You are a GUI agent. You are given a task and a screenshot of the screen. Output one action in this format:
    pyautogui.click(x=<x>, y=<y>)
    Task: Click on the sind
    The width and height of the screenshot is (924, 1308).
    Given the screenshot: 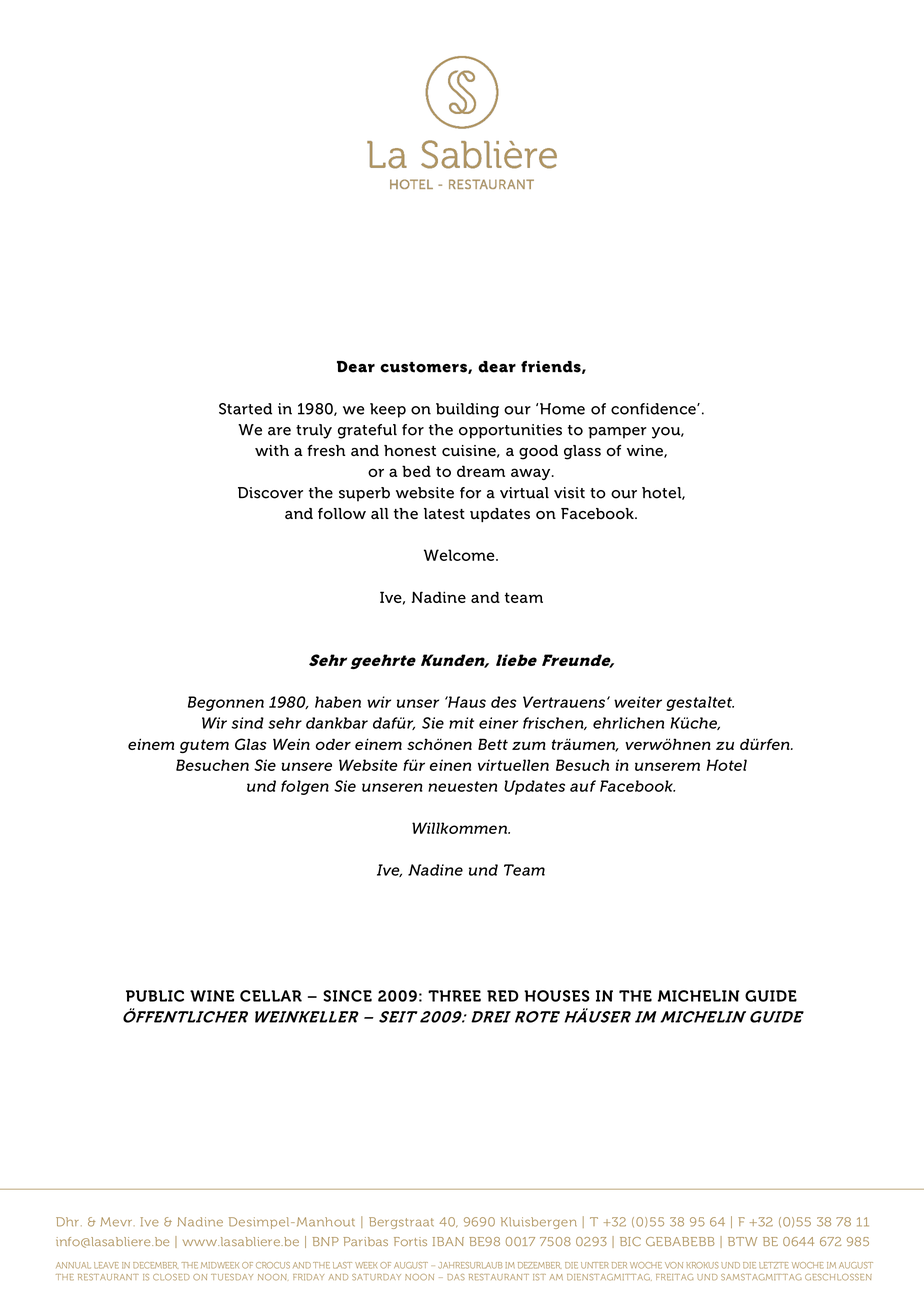 What is the action you would take?
    pyautogui.click(x=247, y=723)
